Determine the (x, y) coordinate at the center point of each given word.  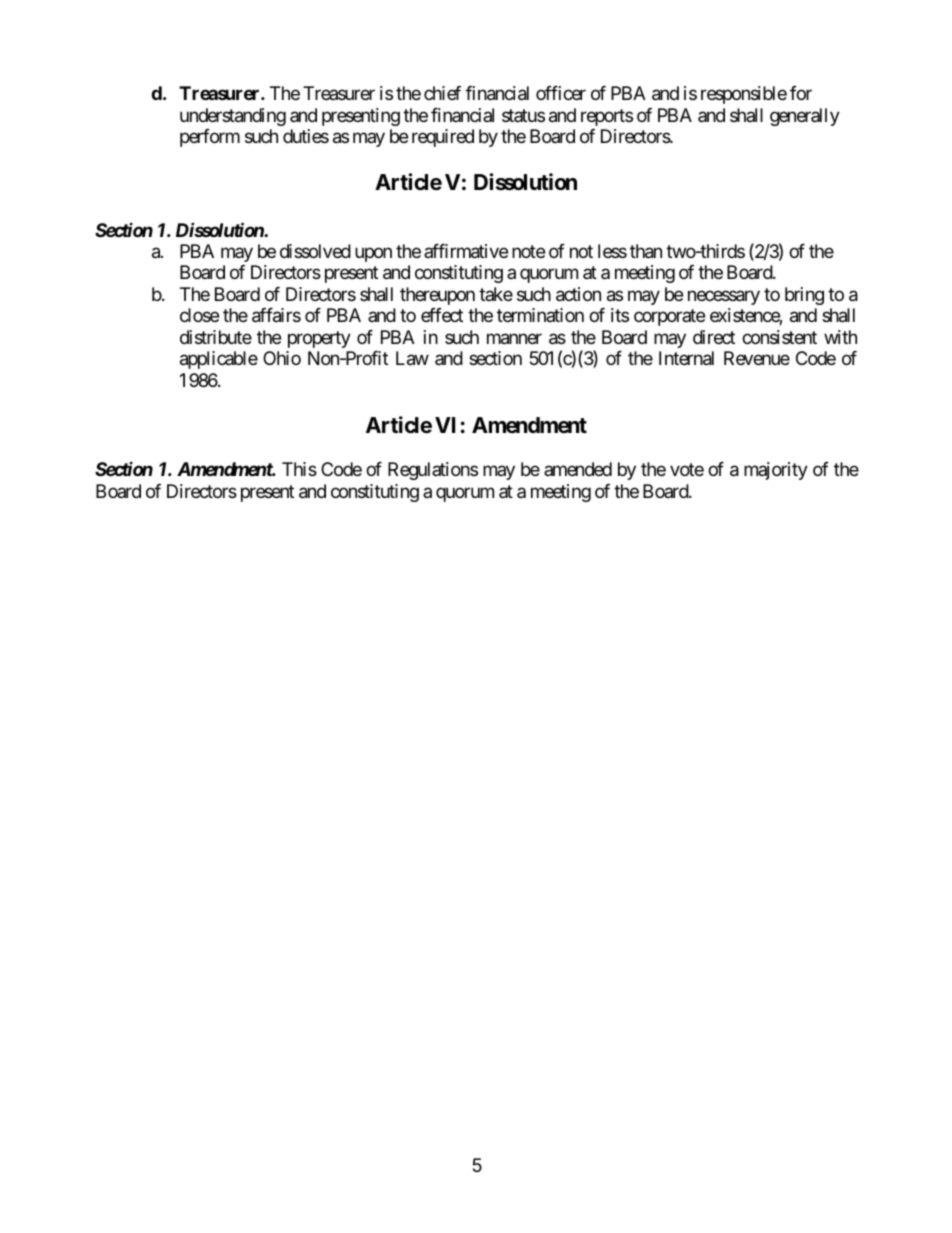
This (299, 469)
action (578, 294)
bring (804, 296)
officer (561, 93)
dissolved (315, 251)
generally (805, 117)
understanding (233, 117)
